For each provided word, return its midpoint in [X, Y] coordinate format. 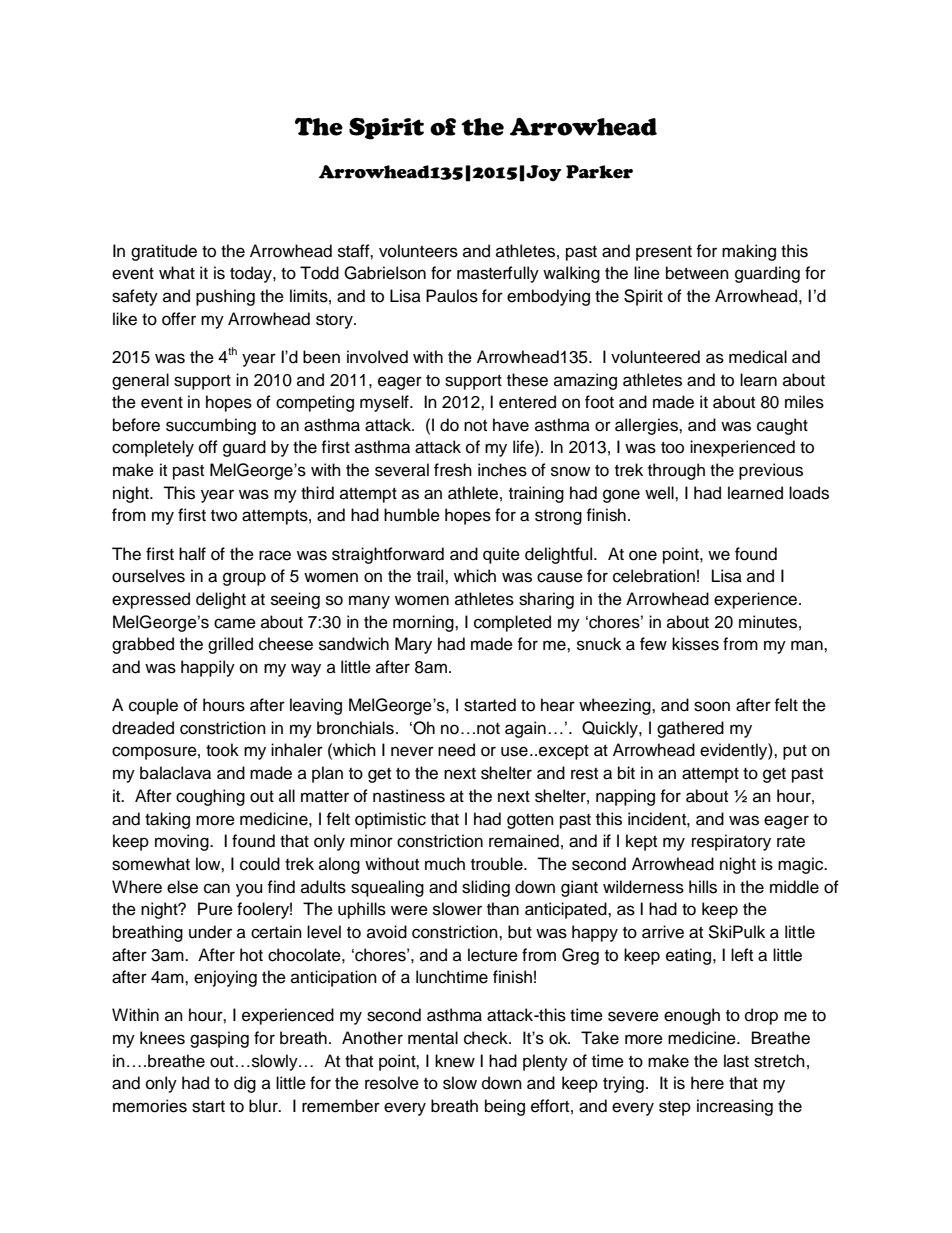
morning [424, 623]
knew [455, 1061]
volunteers [418, 251]
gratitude [164, 252]
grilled [230, 645]
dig [245, 1084]
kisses [695, 644]
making [749, 252]
